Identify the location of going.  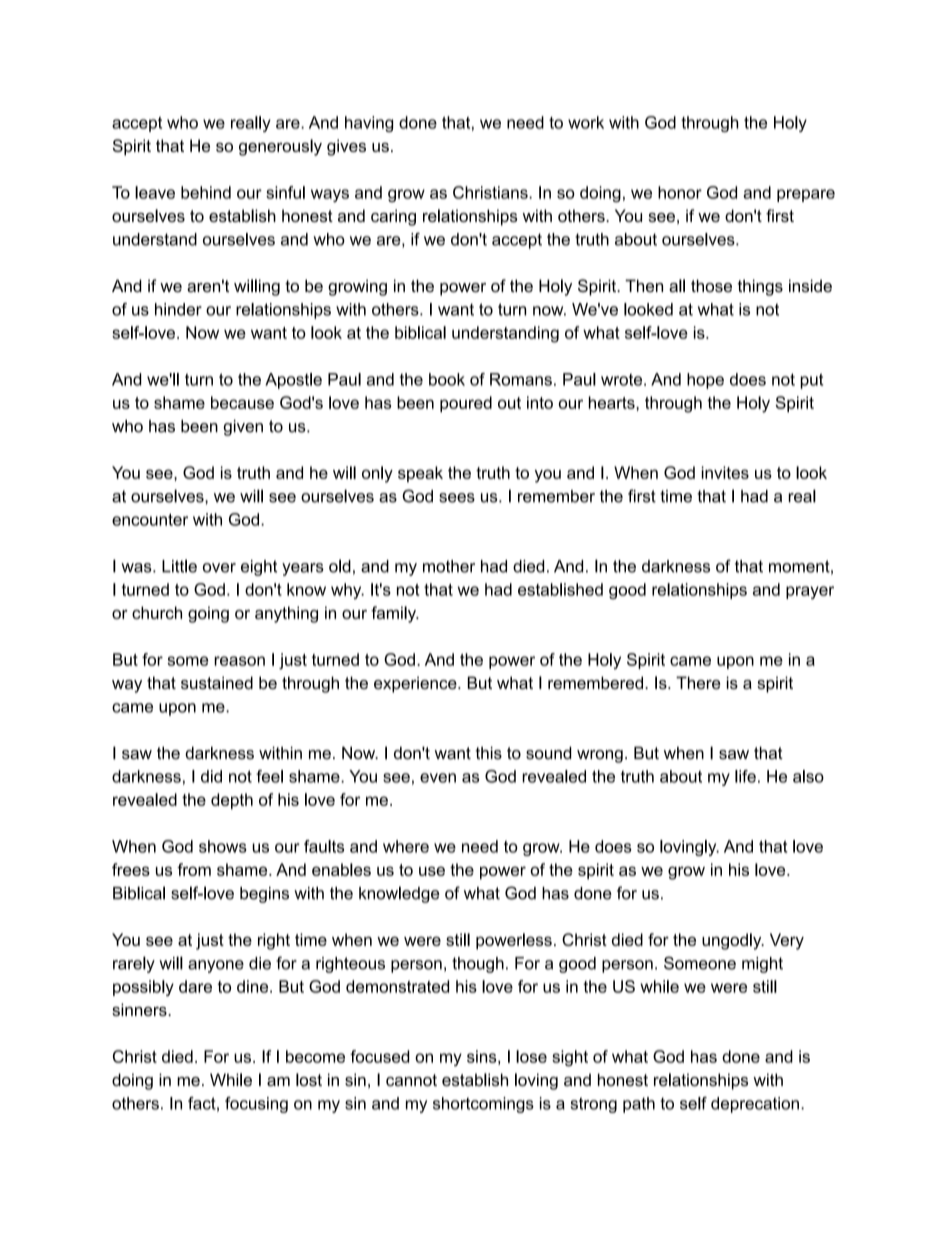
(208, 614).
